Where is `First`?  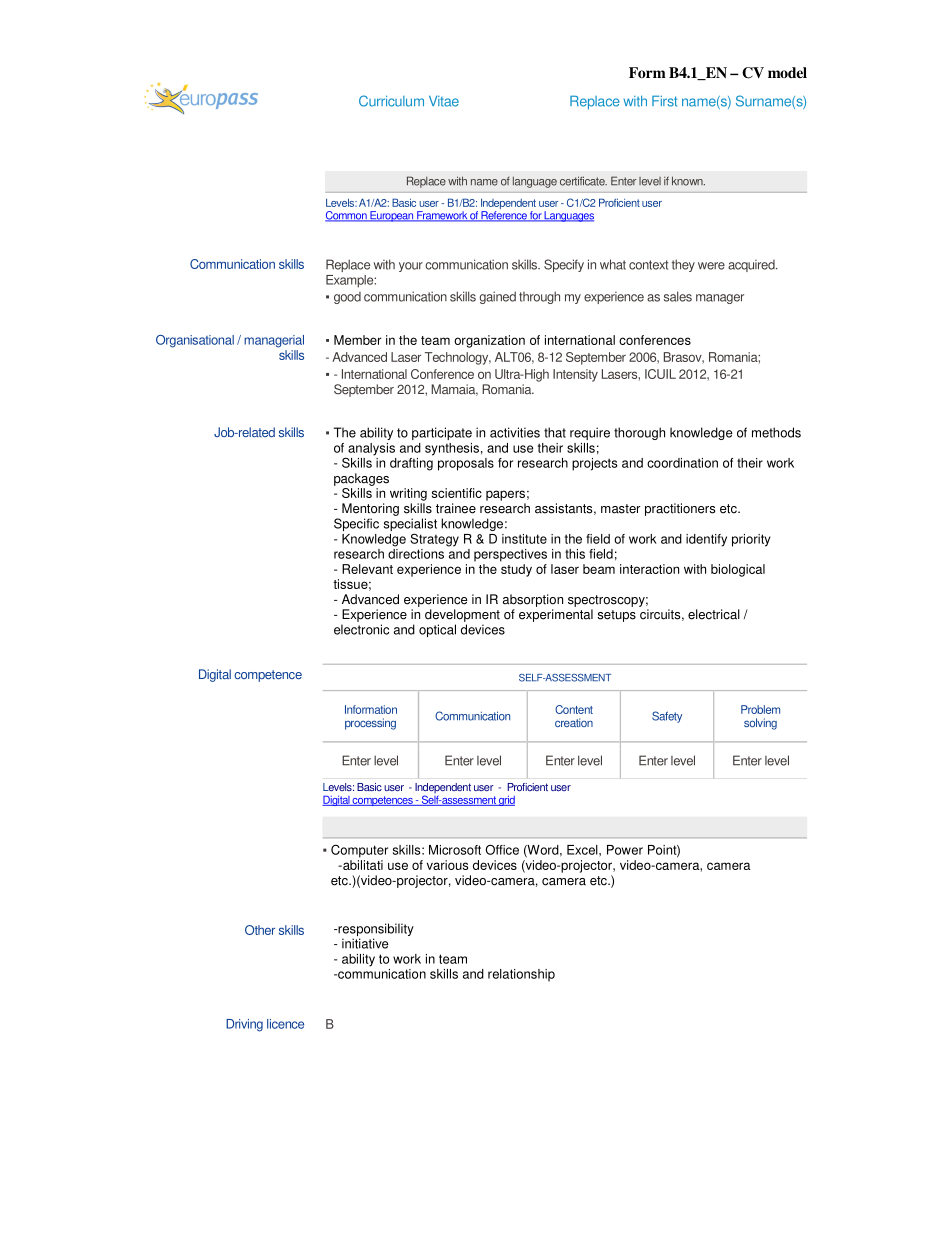
First is located at coordinates (664, 101).
